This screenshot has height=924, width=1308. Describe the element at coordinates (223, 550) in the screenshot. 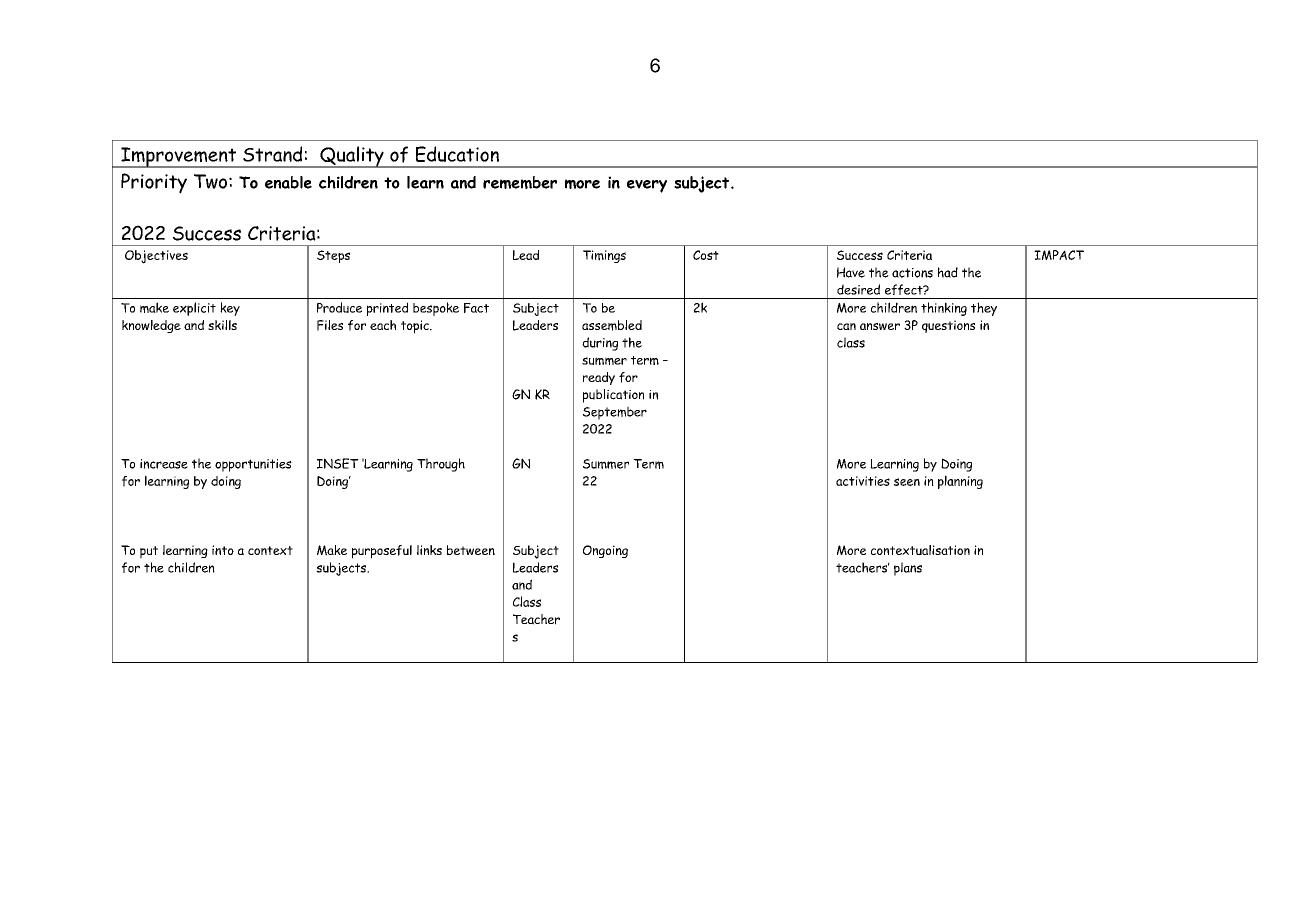

I see `into` at that location.
